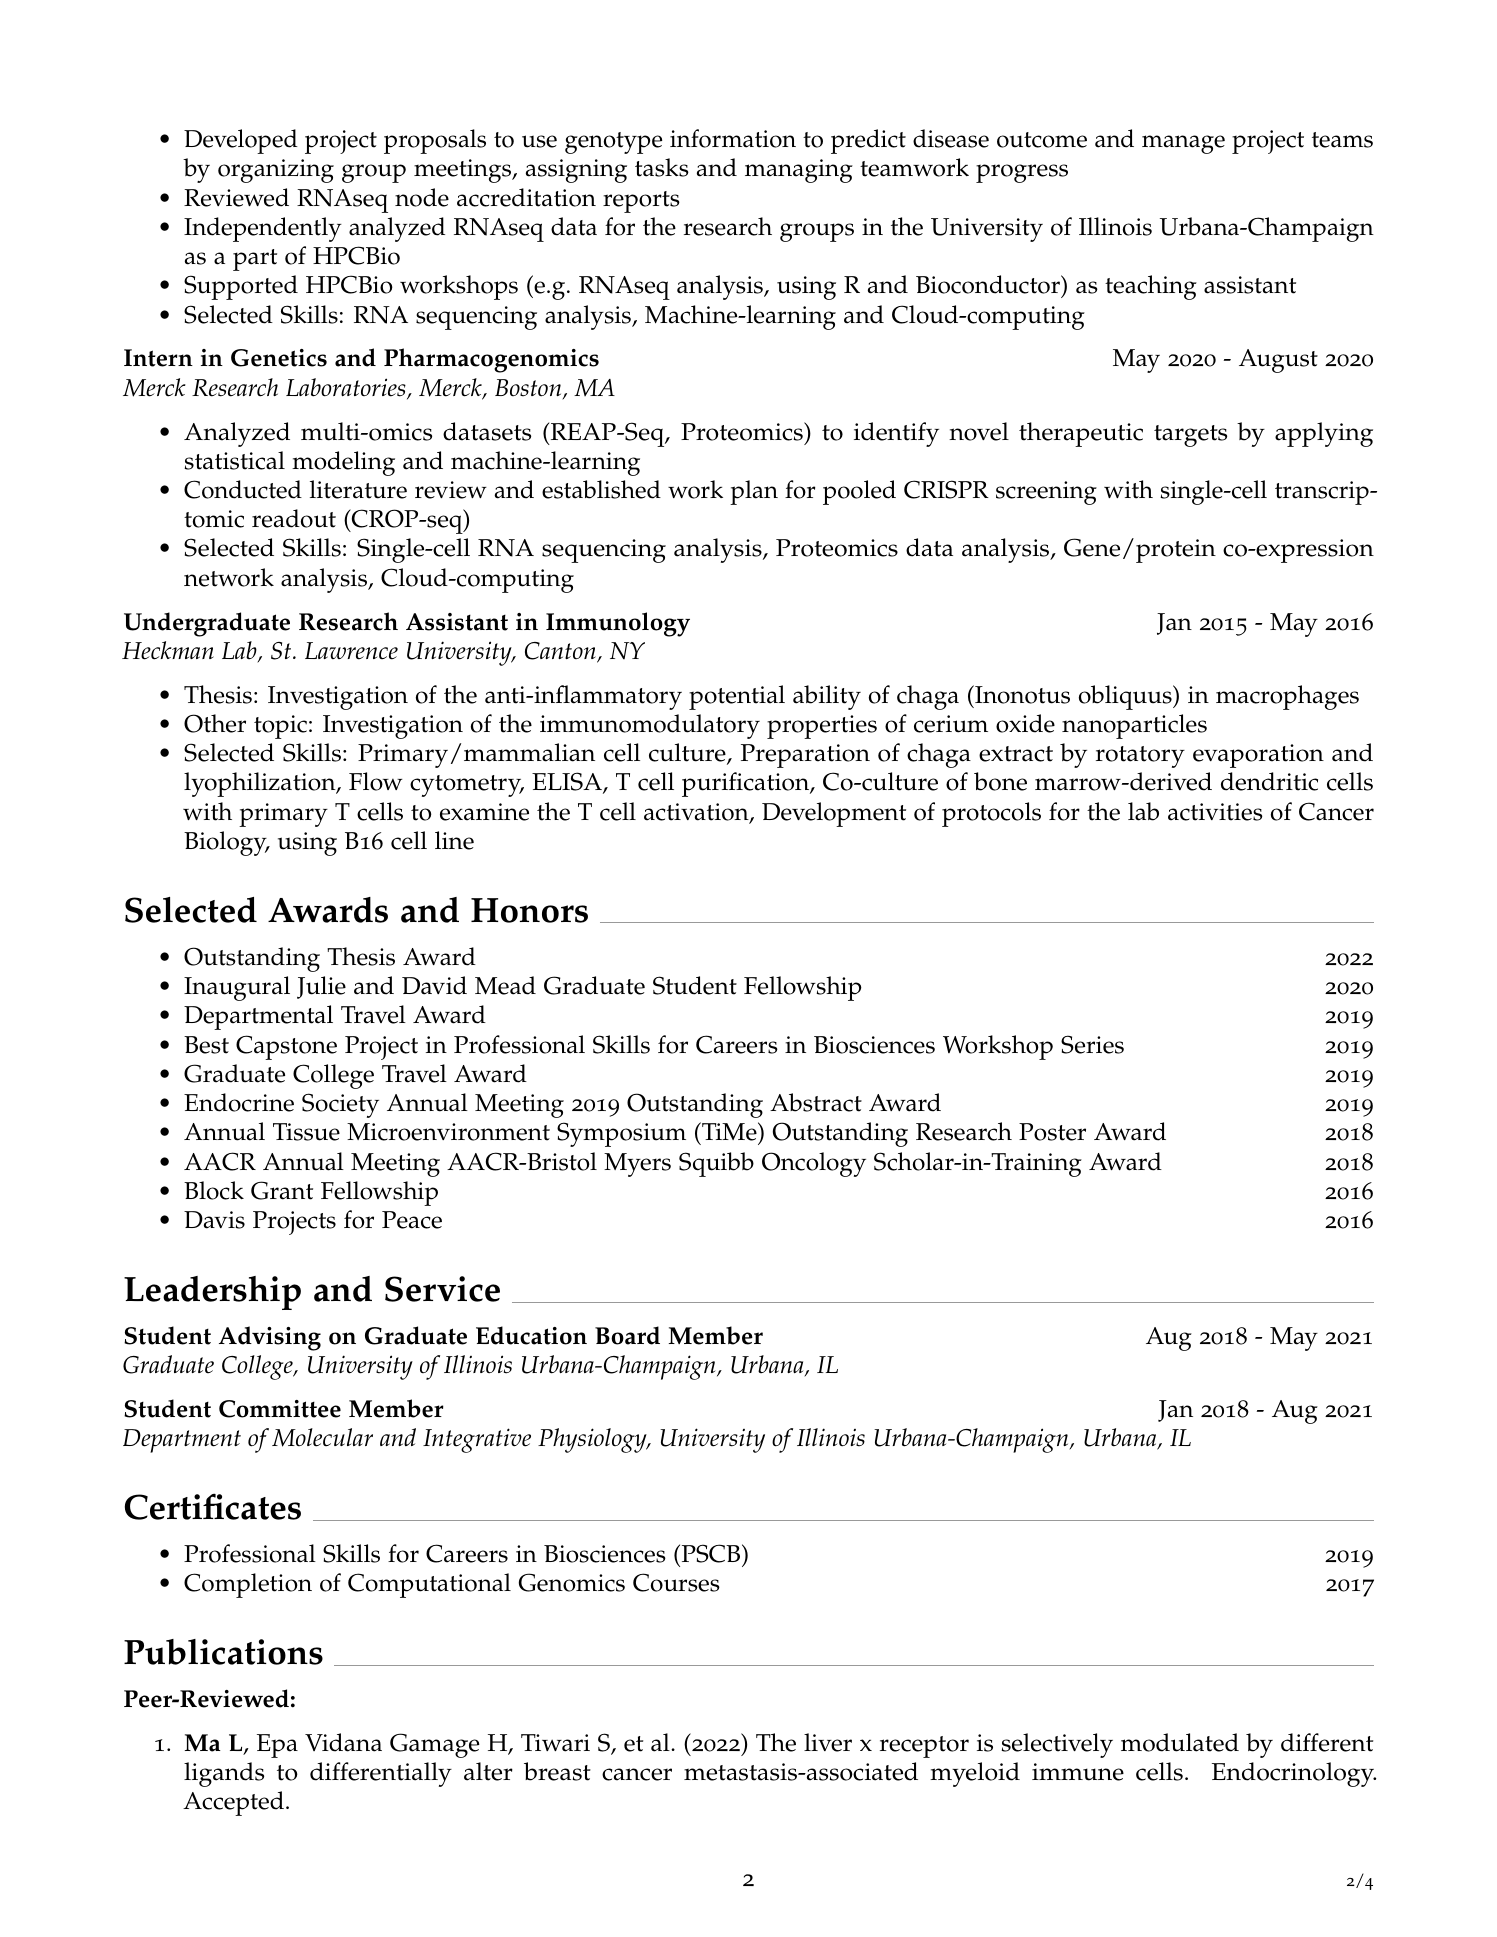  Describe the element at coordinates (814, 1164) in the screenshot. I see `Oncology` at that location.
